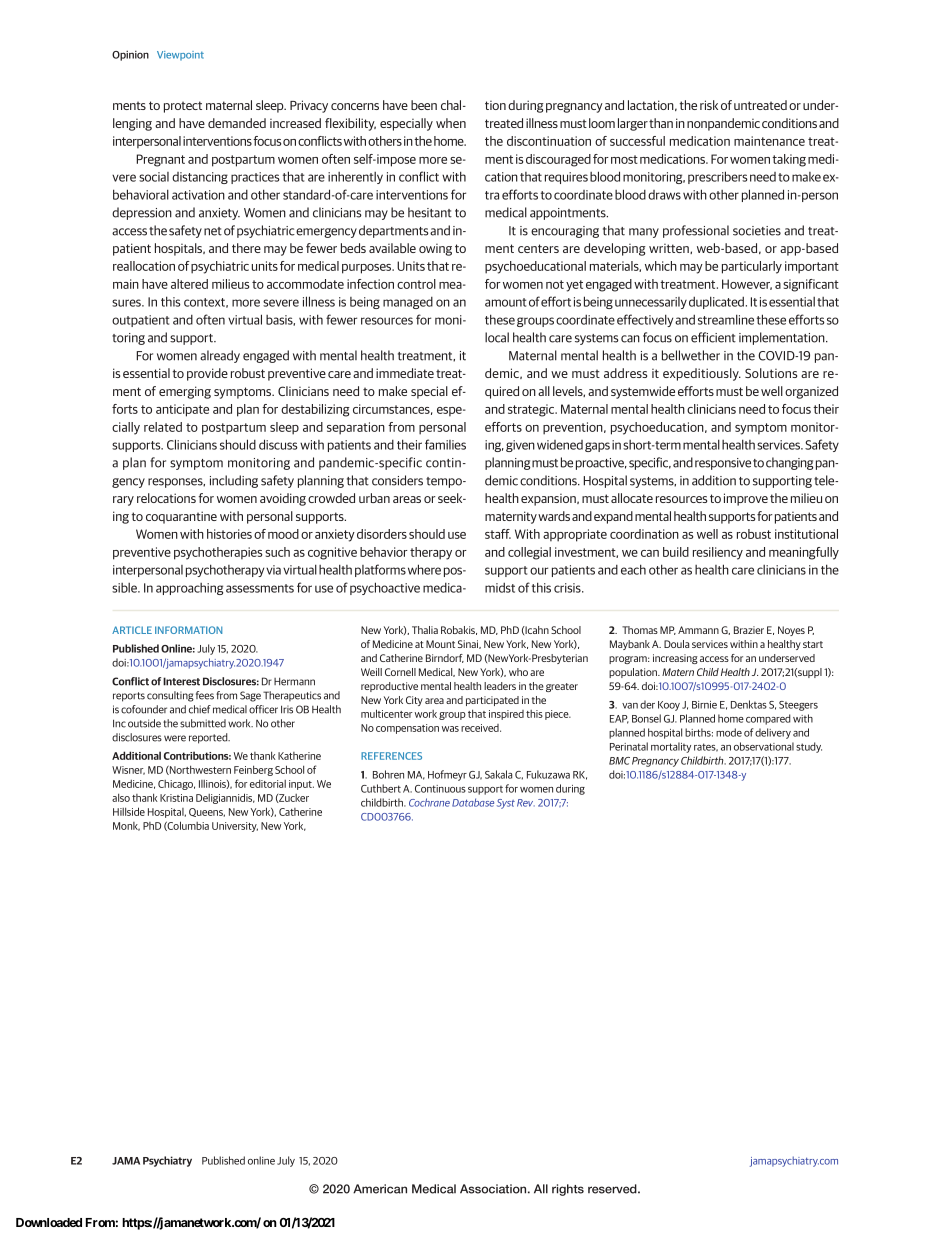 The height and width of the screenshot is (1233, 952). Describe the element at coordinates (702, 374) in the screenshot. I see `expeditiously` at that location.
